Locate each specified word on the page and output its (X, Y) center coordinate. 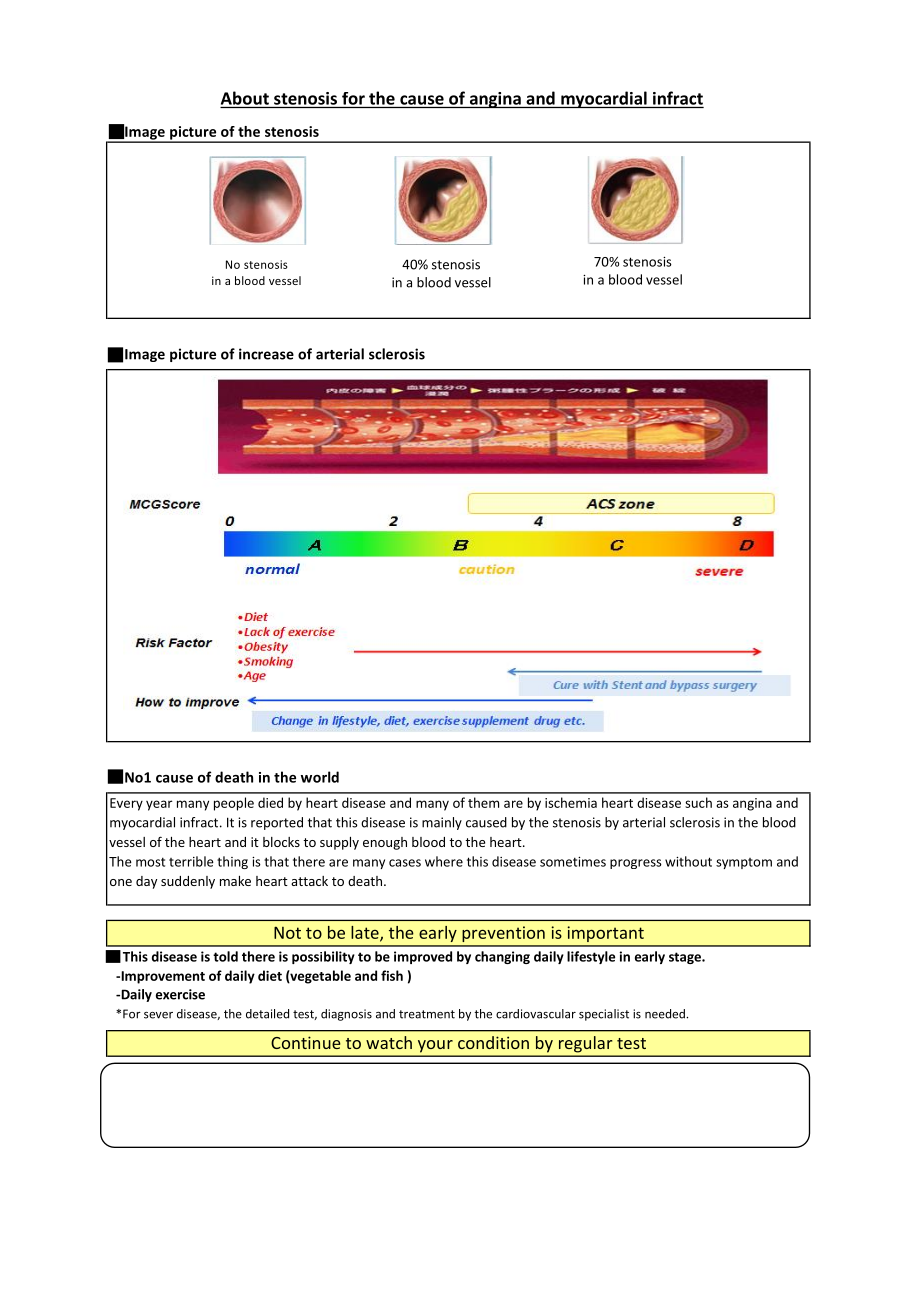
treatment (427, 1014)
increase (266, 354)
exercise (180, 994)
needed (666, 1014)
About (245, 98)
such (698, 802)
